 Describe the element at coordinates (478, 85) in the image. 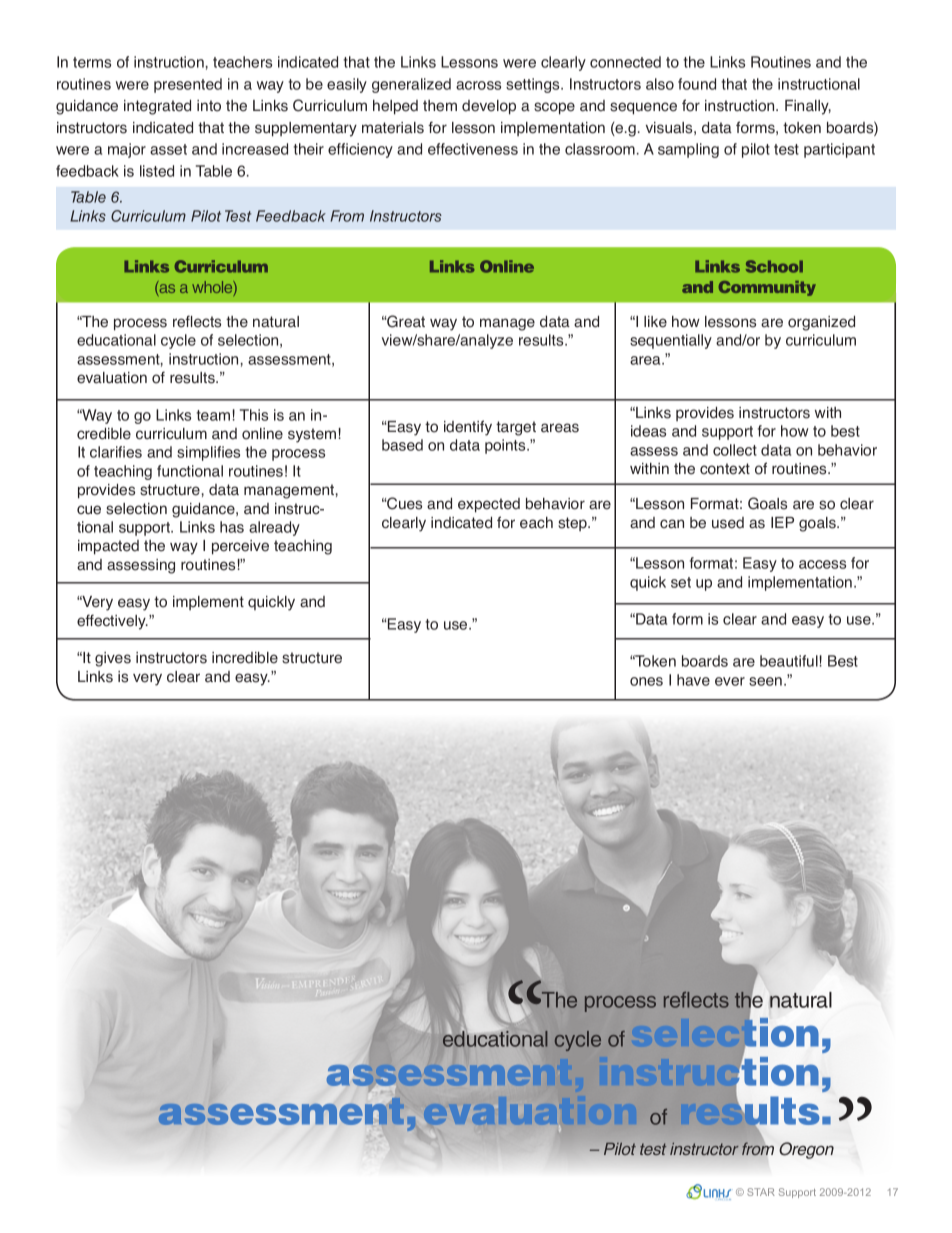

I see `across` at that location.
